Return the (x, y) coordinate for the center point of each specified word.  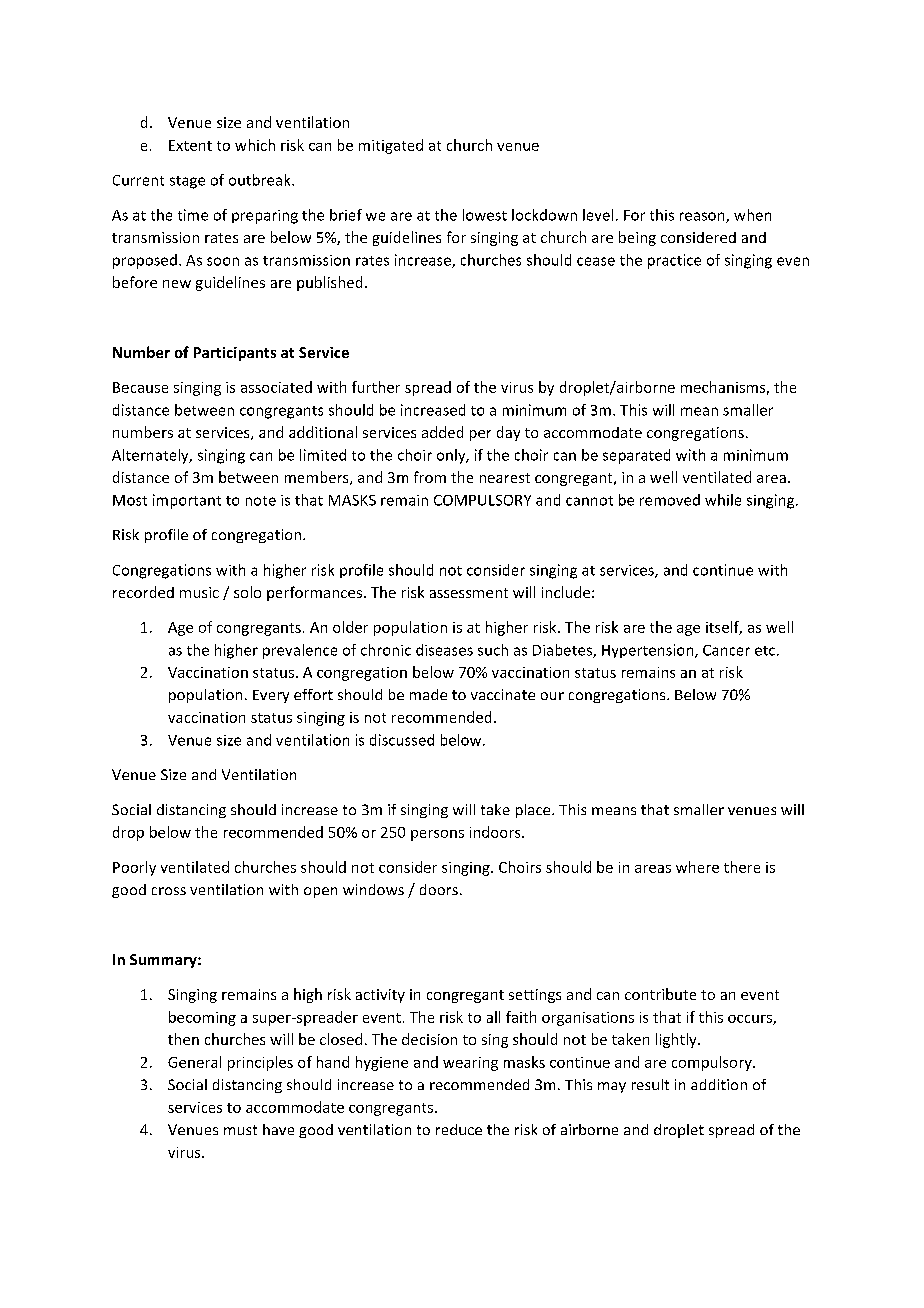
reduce (459, 1129)
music (199, 592)
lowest (485, 215)
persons (437, 835)
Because (140, 387)
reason (703, 217)
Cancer (726, 650)
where (697, 867)
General (194, 1062)
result (650, 1084)
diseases (444, 650)
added (442, 432)
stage (187, 182)
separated (636, 456)
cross (169, 891)
